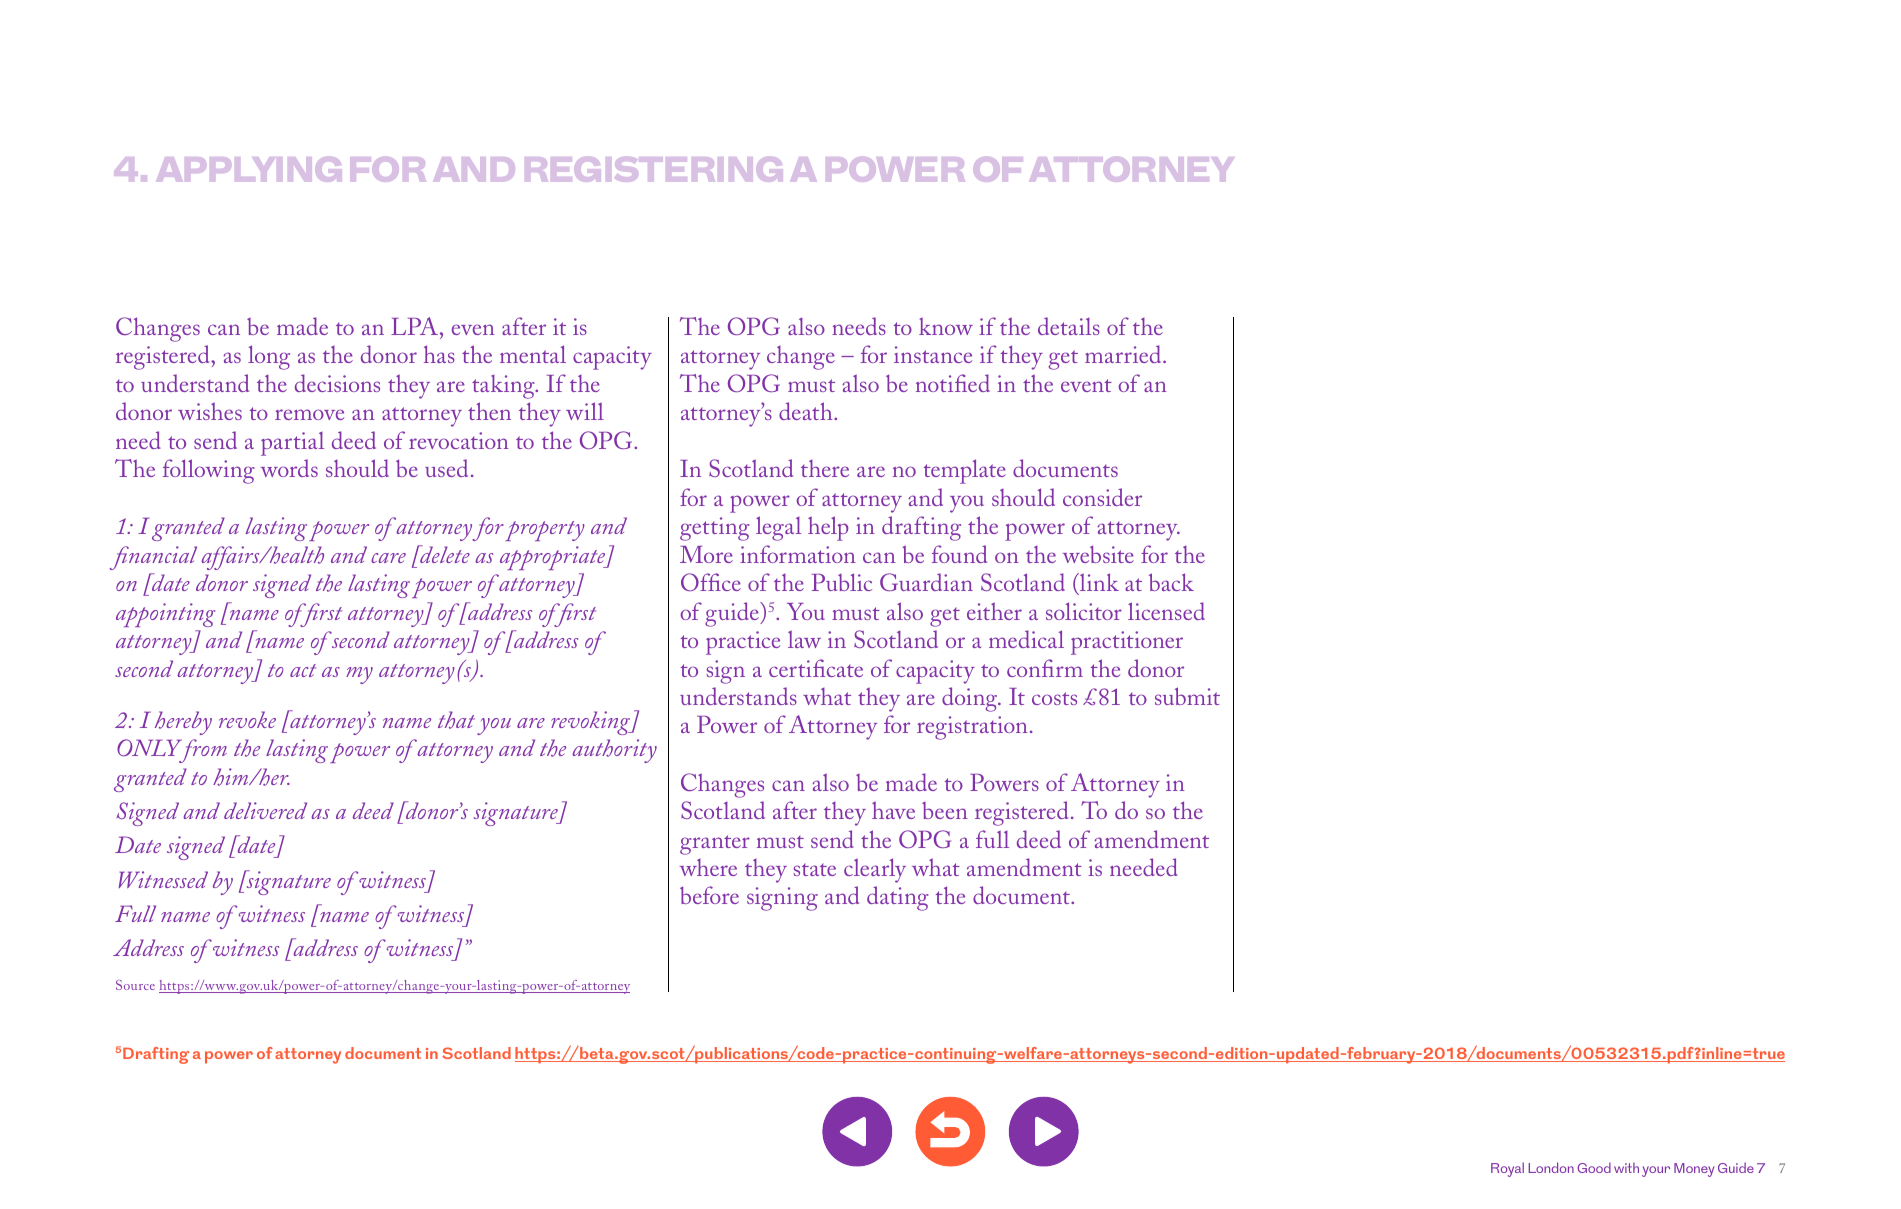 The image size is (1901, 1209). Describe the element at coordinates (269, 357) in the screenshot. I see `long` at that location.
